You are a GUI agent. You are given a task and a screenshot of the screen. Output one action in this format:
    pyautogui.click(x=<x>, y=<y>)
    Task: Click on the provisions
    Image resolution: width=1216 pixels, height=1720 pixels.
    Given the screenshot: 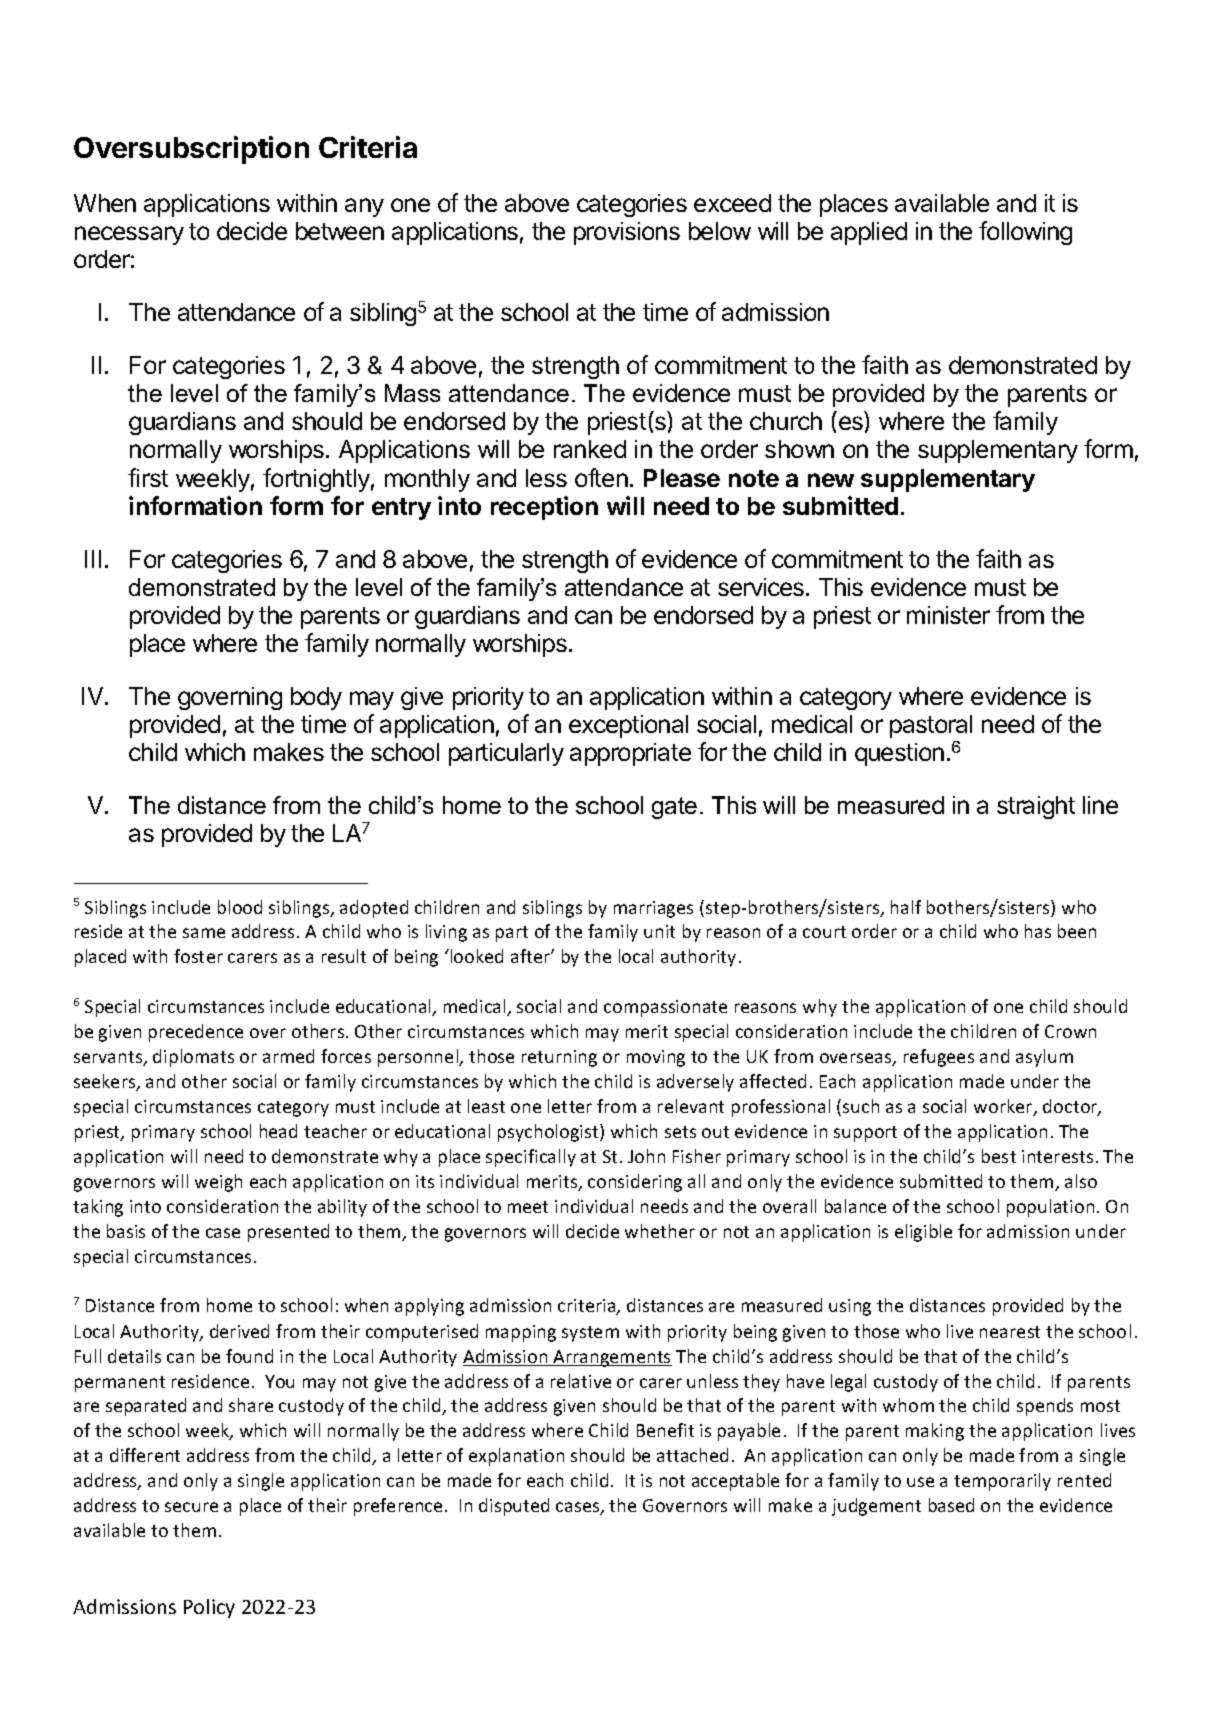 What is the action you would take?
    pyautogui.click(x=627, y=233)
